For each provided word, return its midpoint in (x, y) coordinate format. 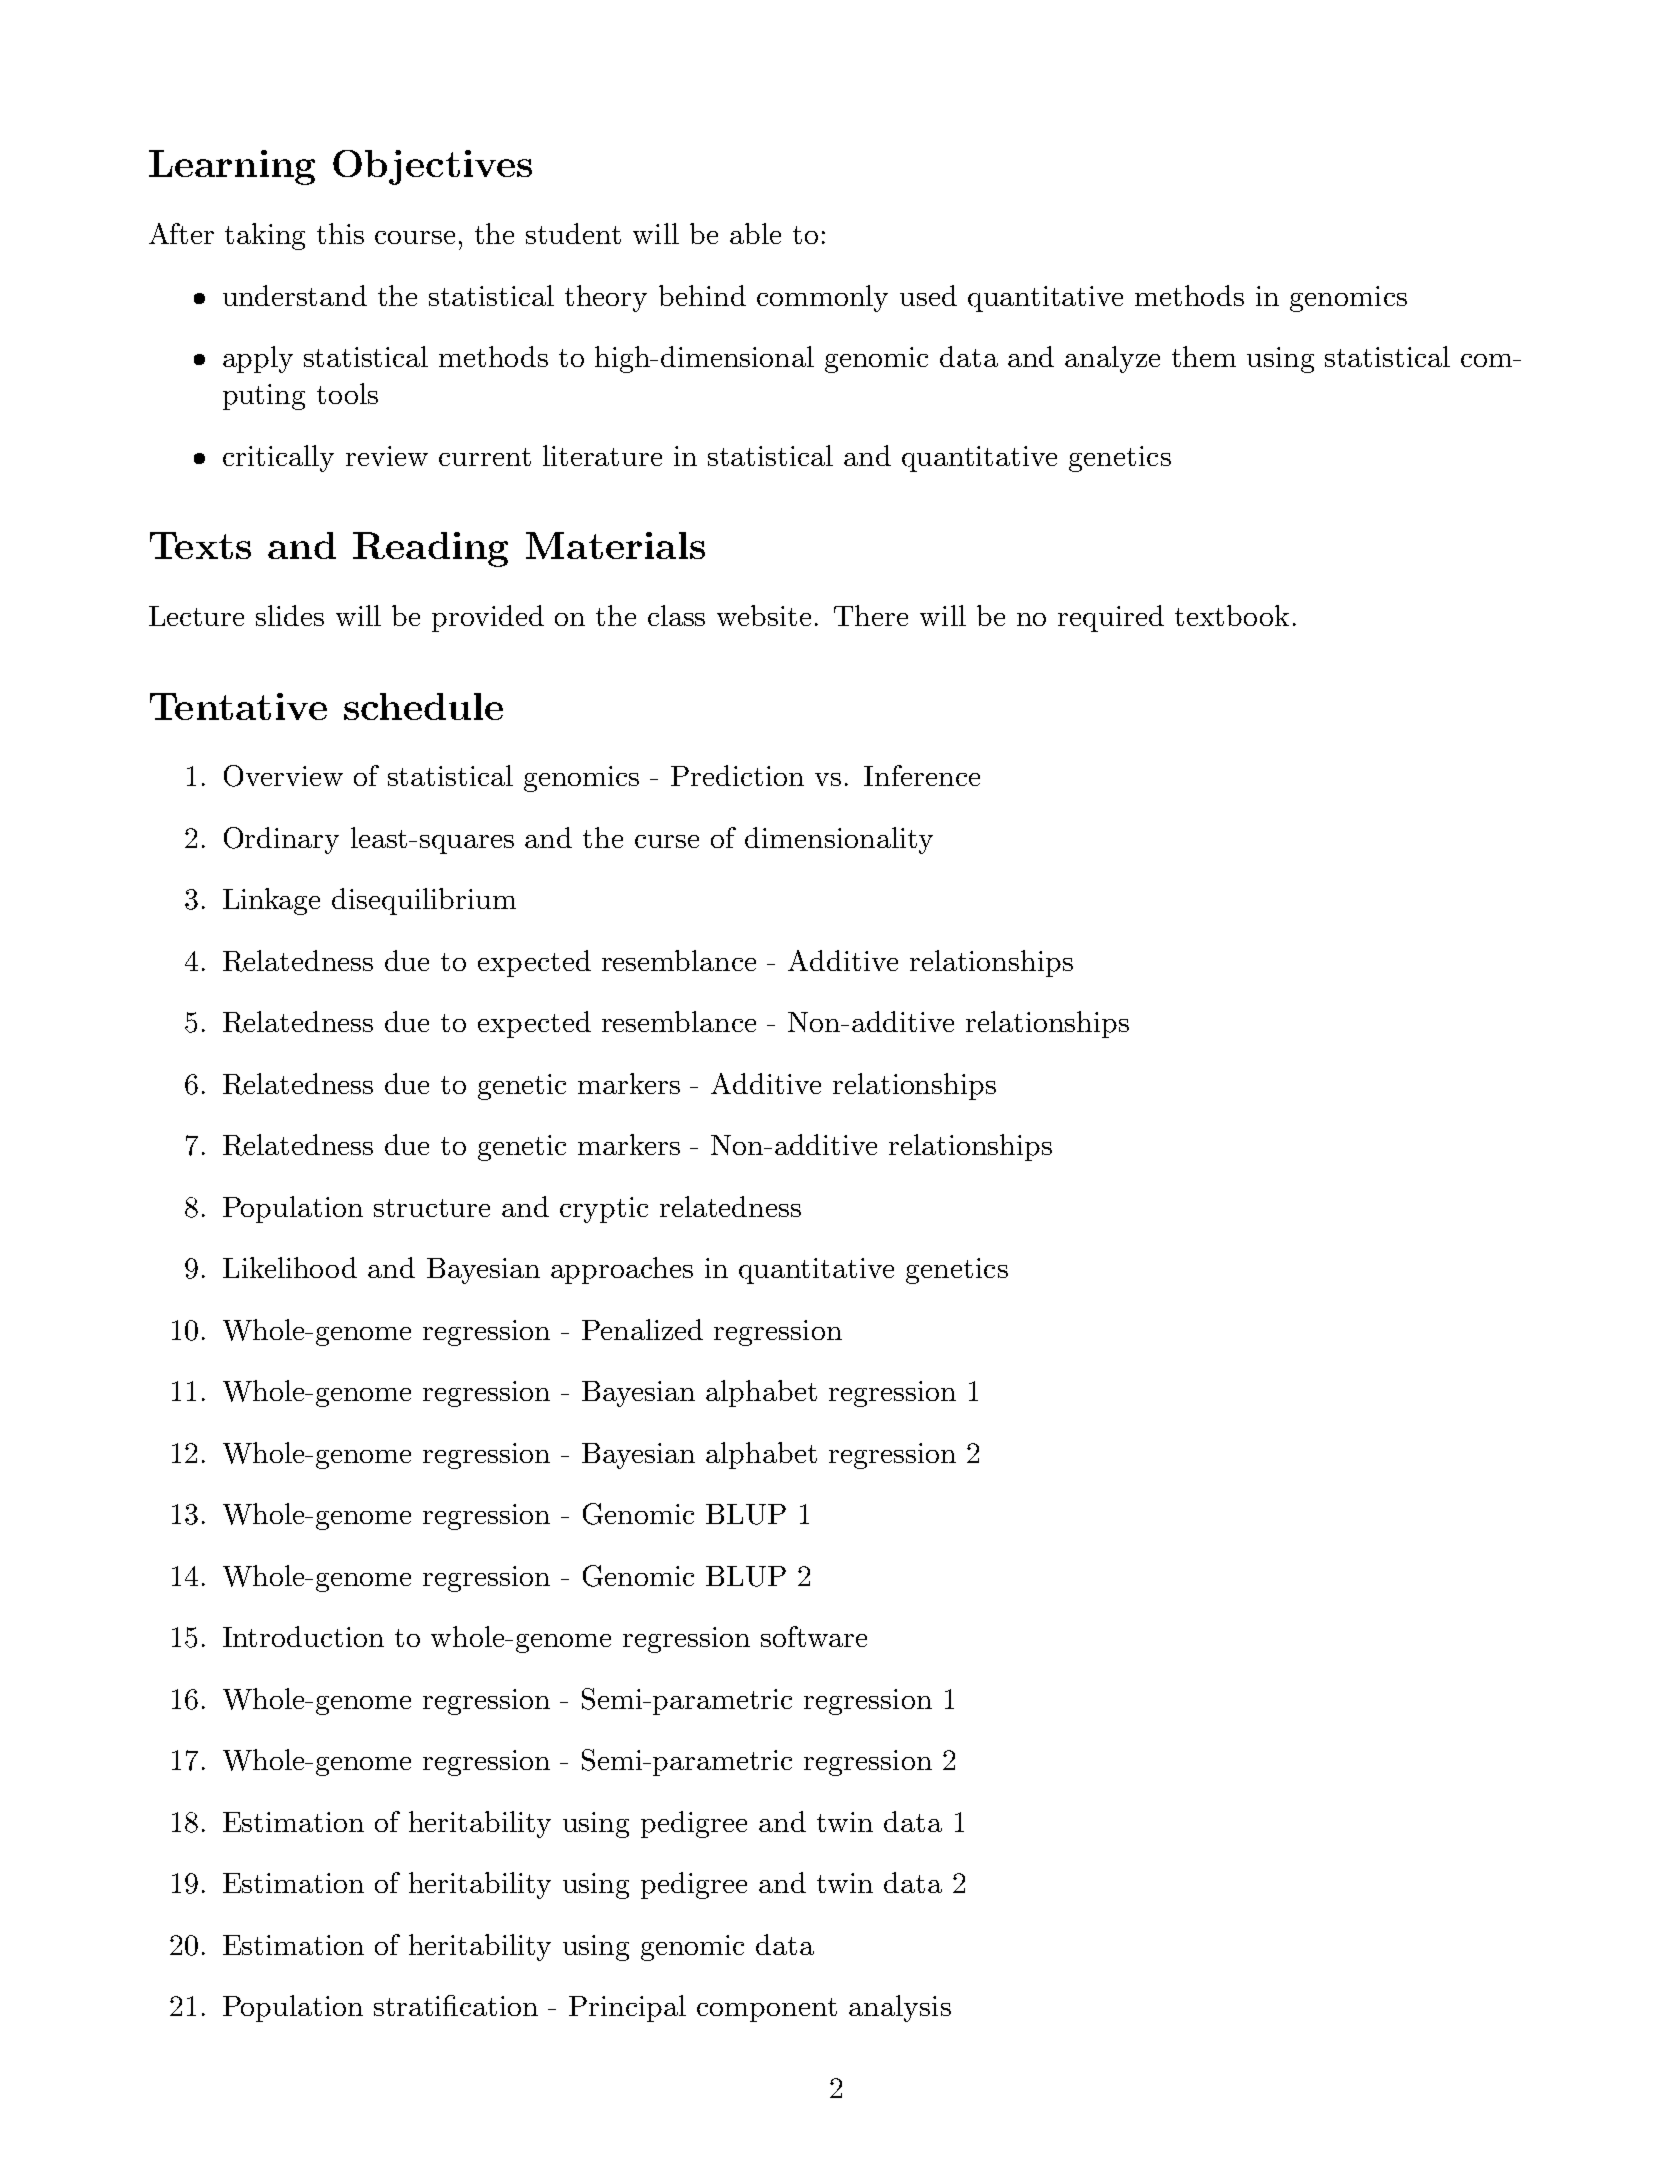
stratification (456, 2005)
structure (432, 1208)
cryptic (604, 1210)
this (340, 233)
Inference (922, 775)
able (755, 233)
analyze (1112, 359)
